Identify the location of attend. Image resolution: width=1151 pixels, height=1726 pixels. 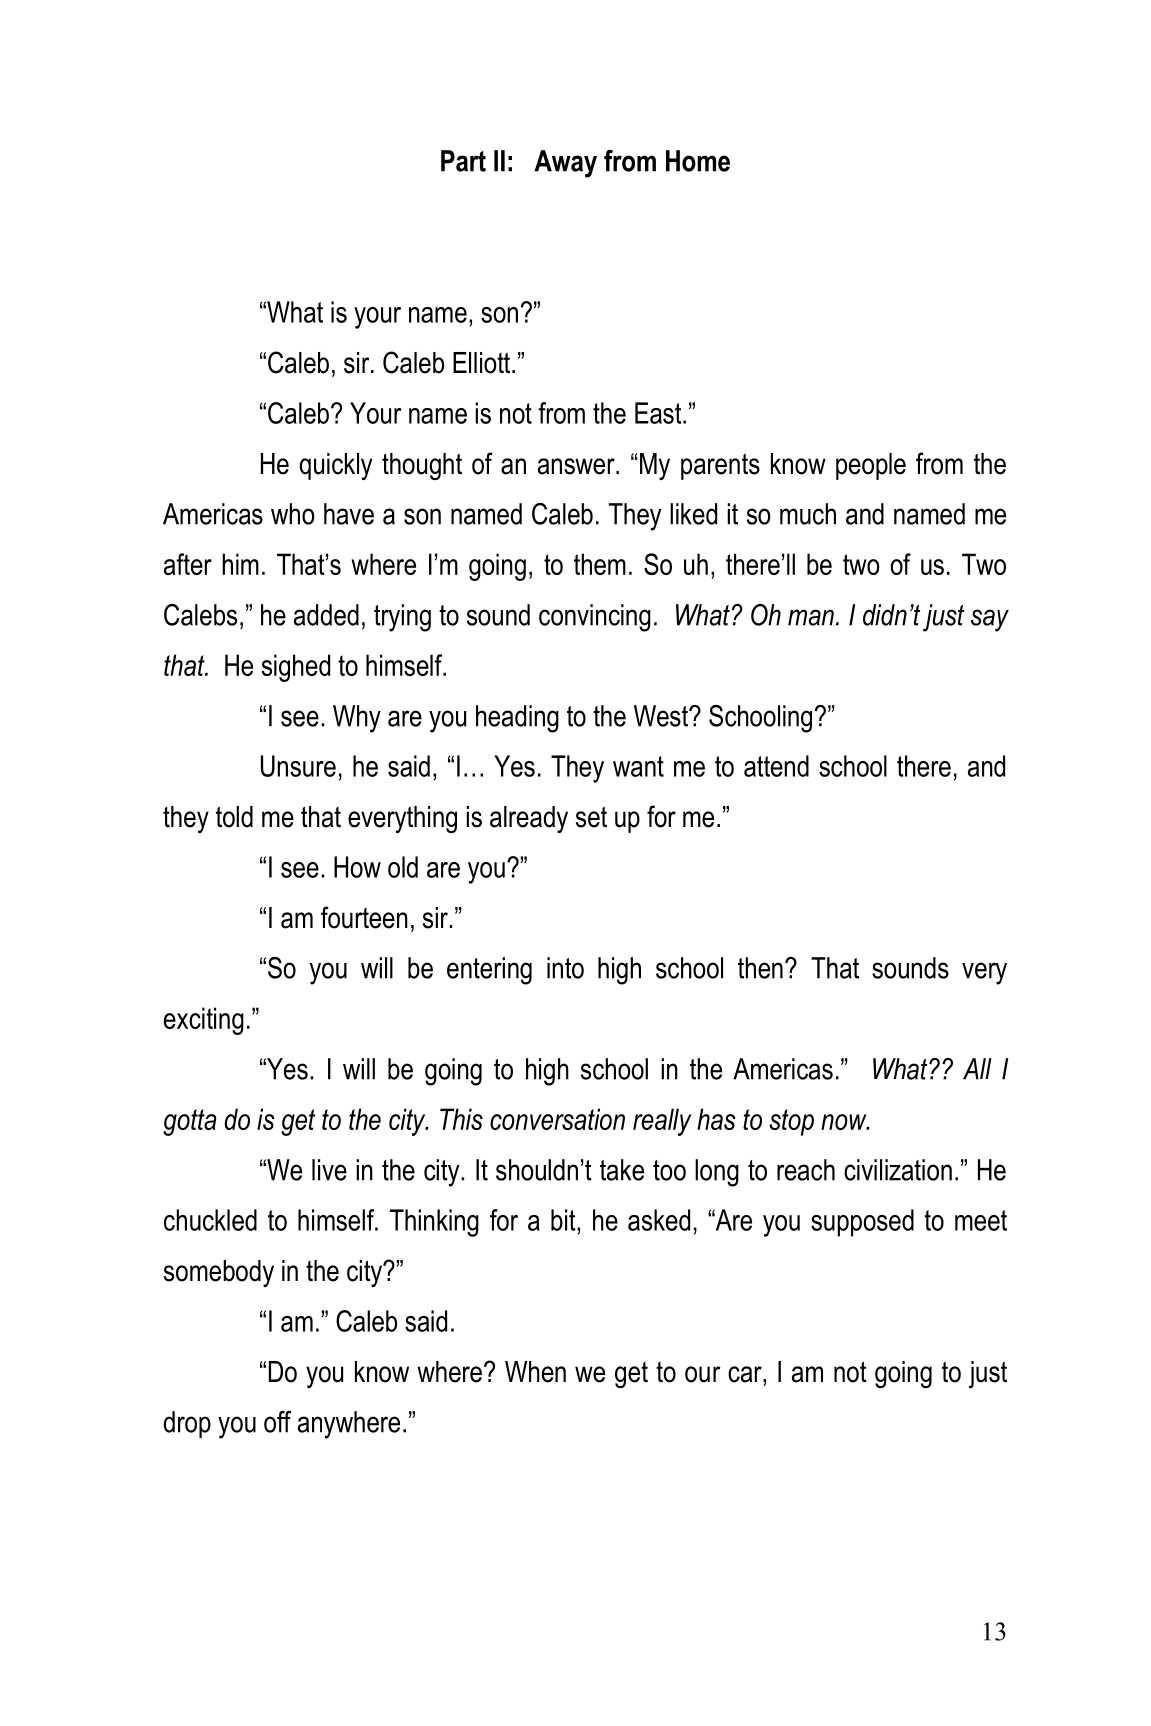
(776, 766).
